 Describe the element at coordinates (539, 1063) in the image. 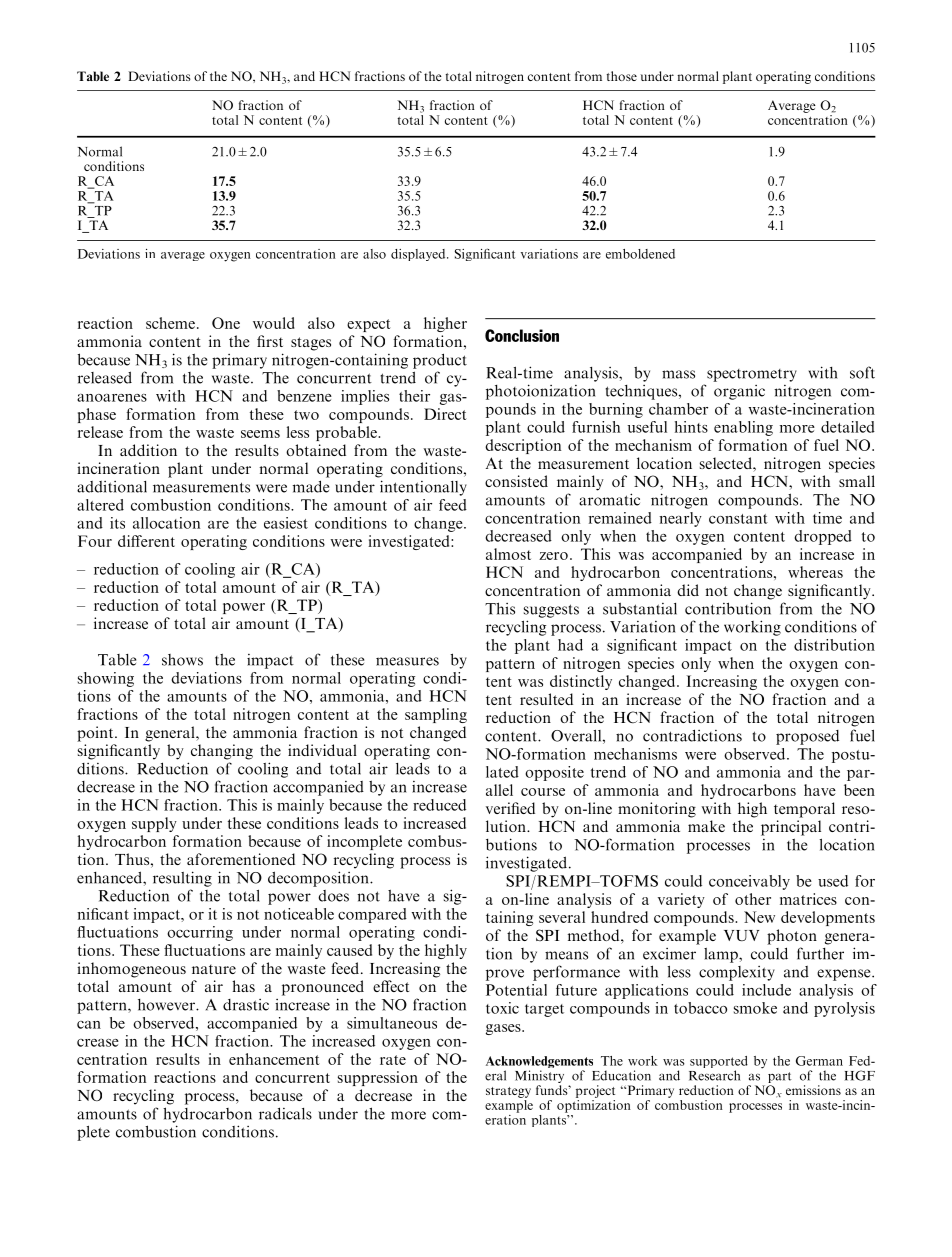

I see `Acknowledgements` at that location.
